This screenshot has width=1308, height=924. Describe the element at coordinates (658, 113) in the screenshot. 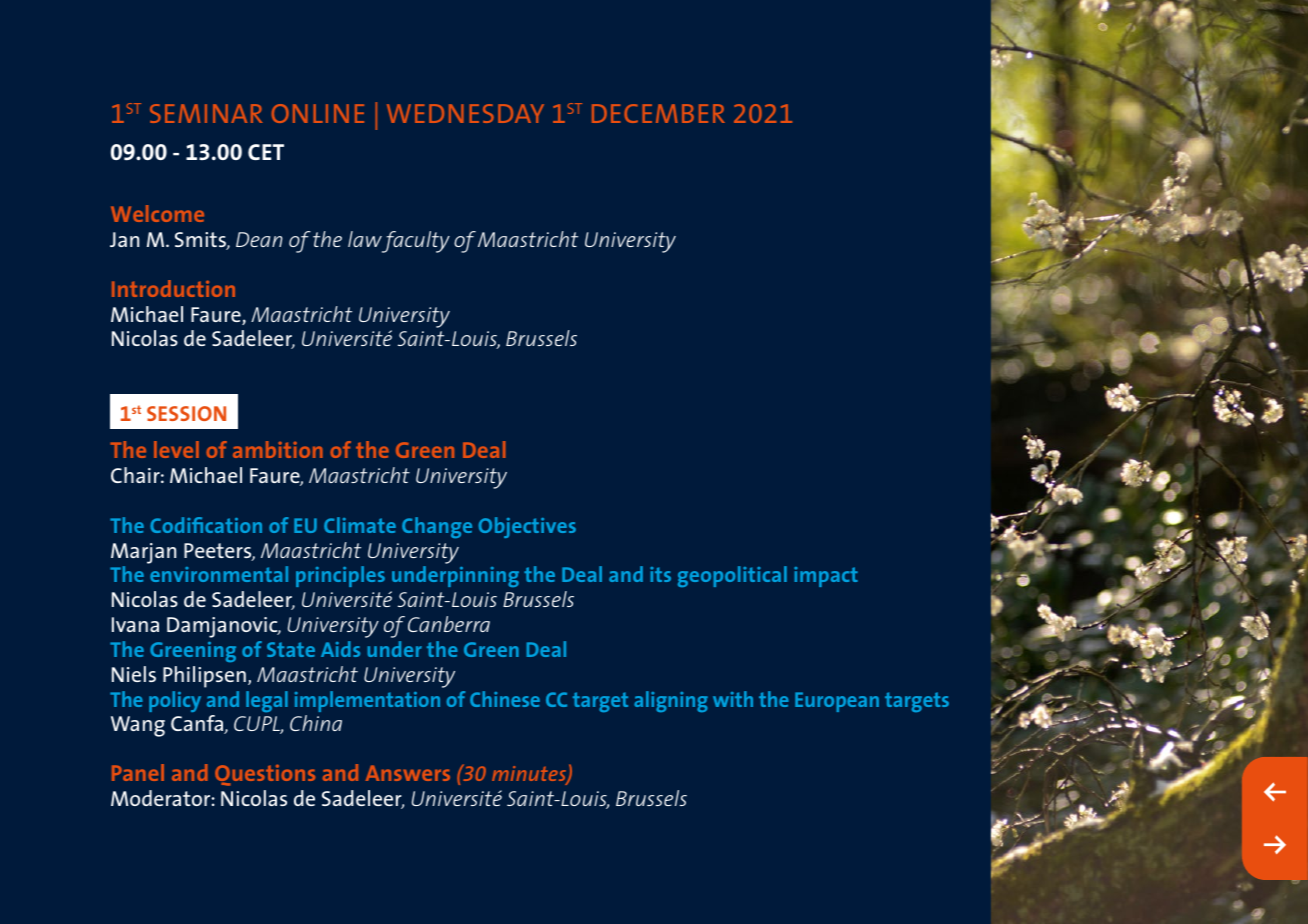

I see `DECEMBER` at that location.
